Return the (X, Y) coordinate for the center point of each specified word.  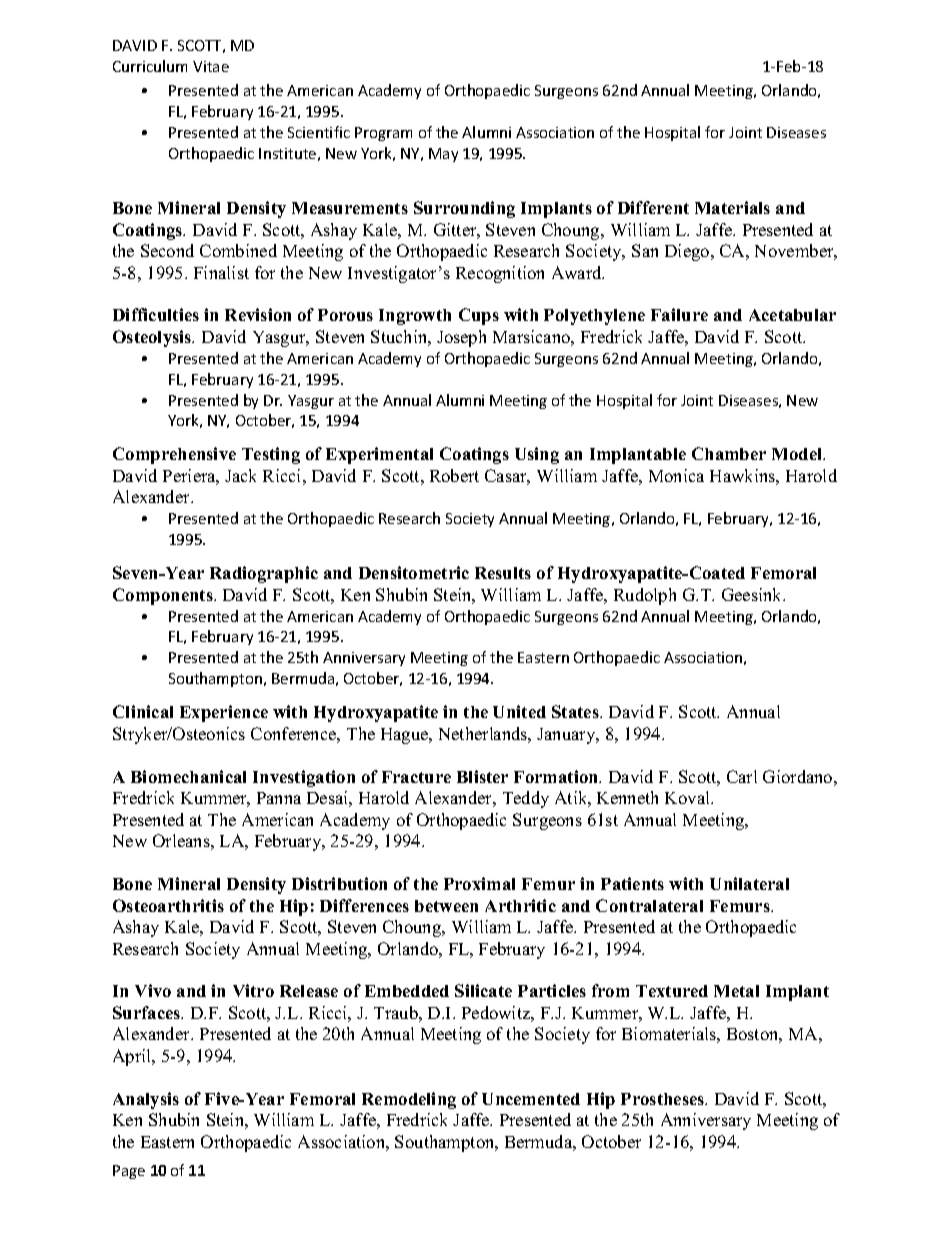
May (443, 155)
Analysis (146, 1100)
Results (503, 573)
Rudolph (645, 596)
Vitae (211, 66)
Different (653, 207)
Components (164, 596)
